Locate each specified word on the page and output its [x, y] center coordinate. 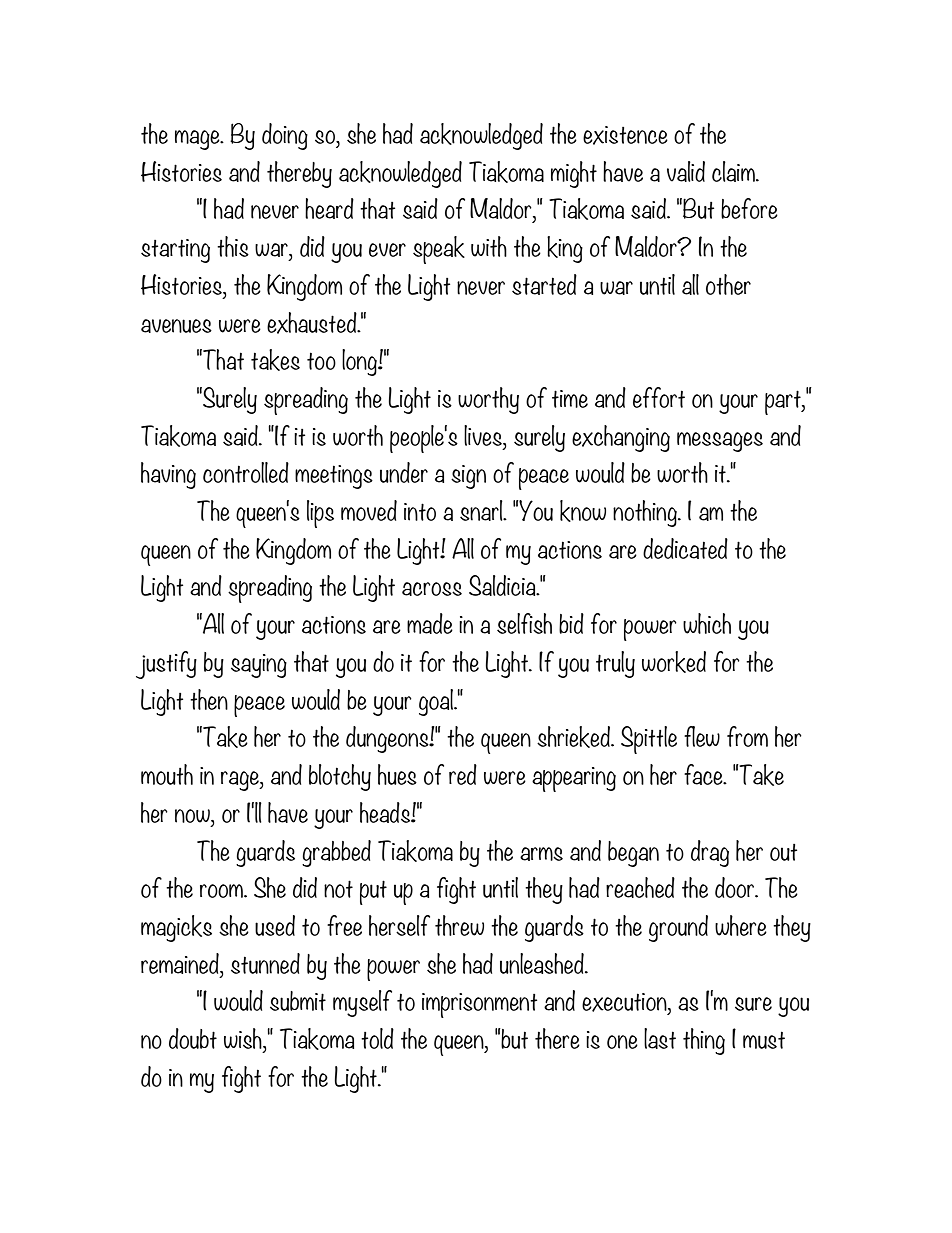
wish [244, 1040]
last [660, 1038]
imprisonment [479, 1005]
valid [686, 171]
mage [198, 140]
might [574, 174]
